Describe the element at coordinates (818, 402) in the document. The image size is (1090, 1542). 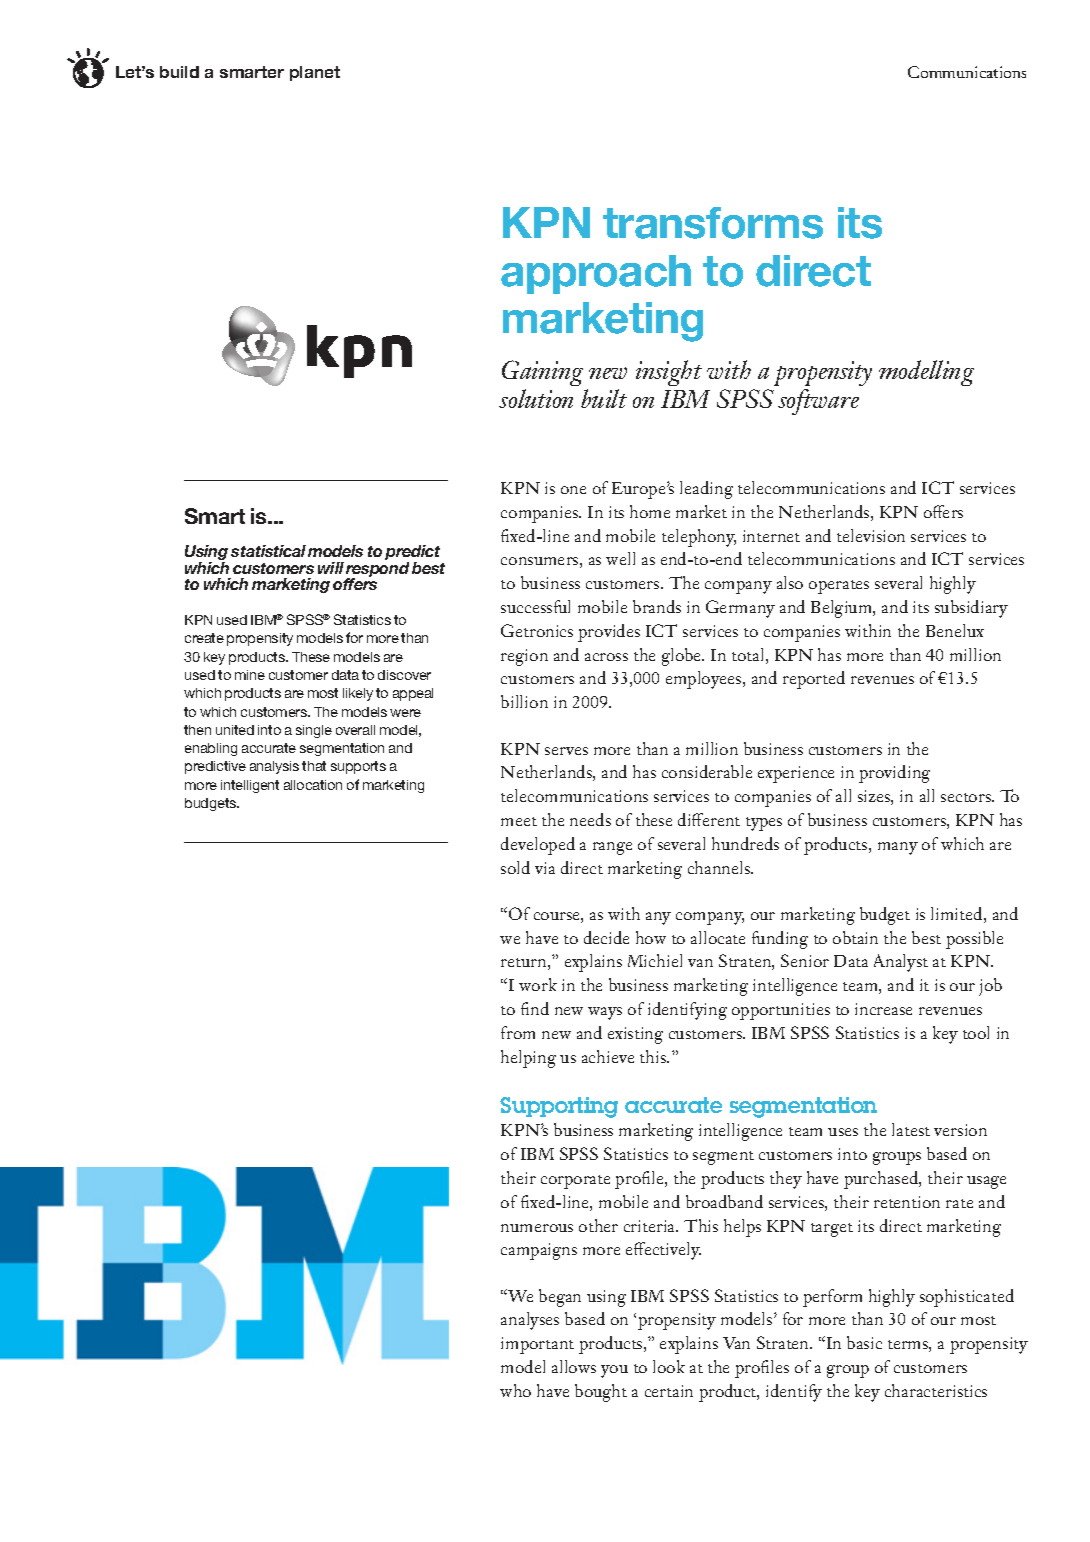
I see `software` at that location.
